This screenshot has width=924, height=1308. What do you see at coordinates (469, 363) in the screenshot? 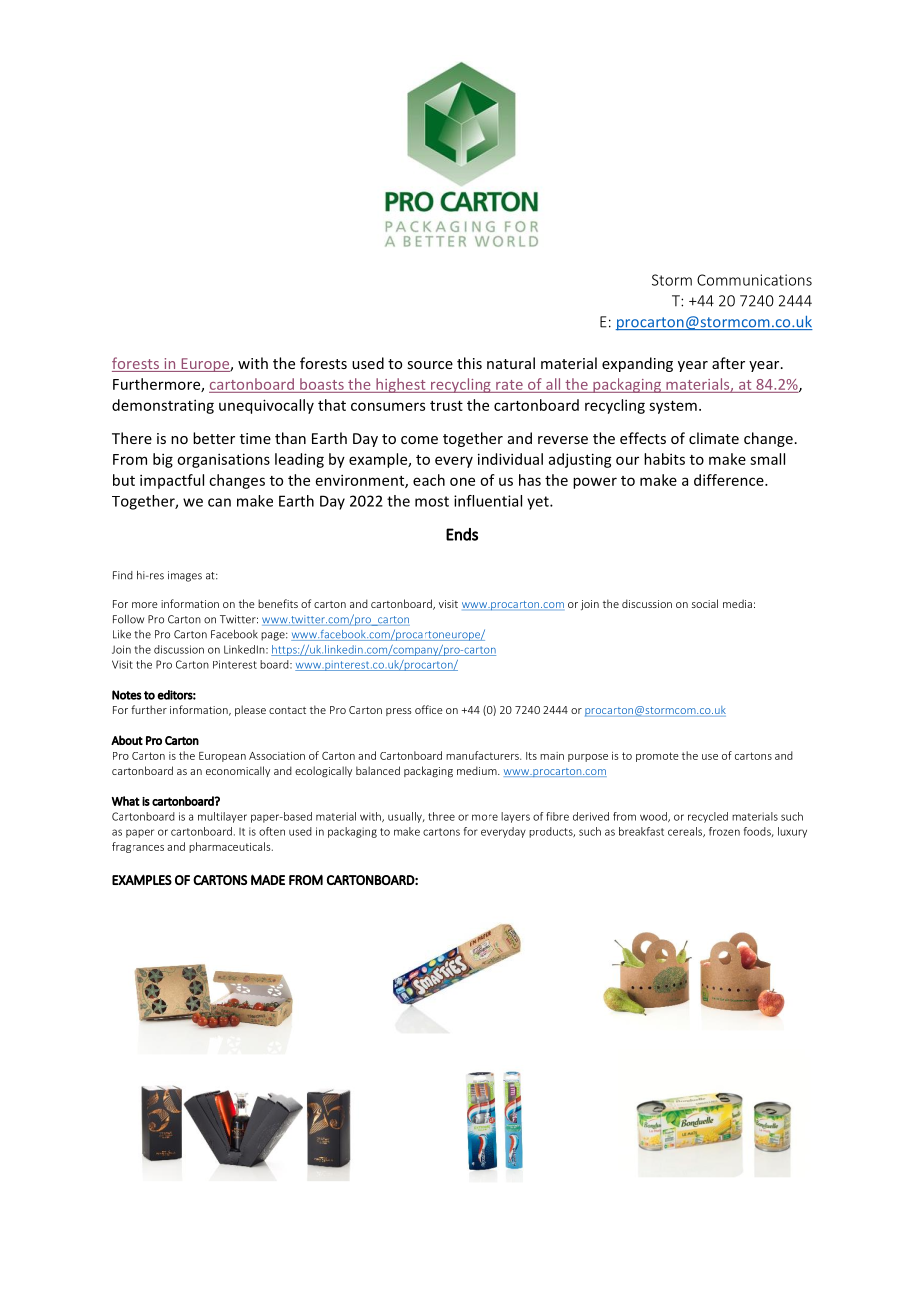
I see `this` at bounding box center [469, 363].
